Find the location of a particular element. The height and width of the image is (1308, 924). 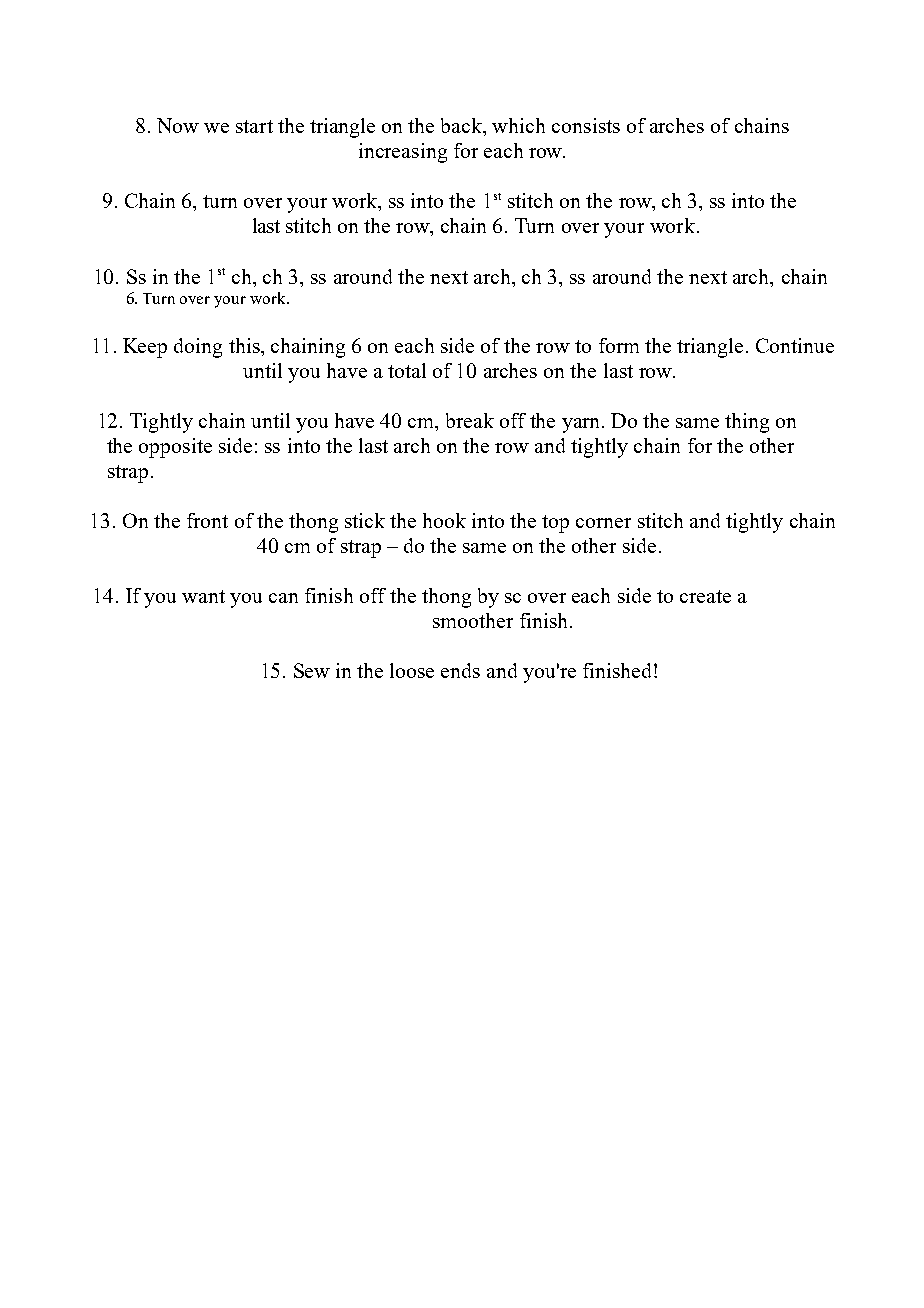

Sew is located at coordinates (312, 670).
